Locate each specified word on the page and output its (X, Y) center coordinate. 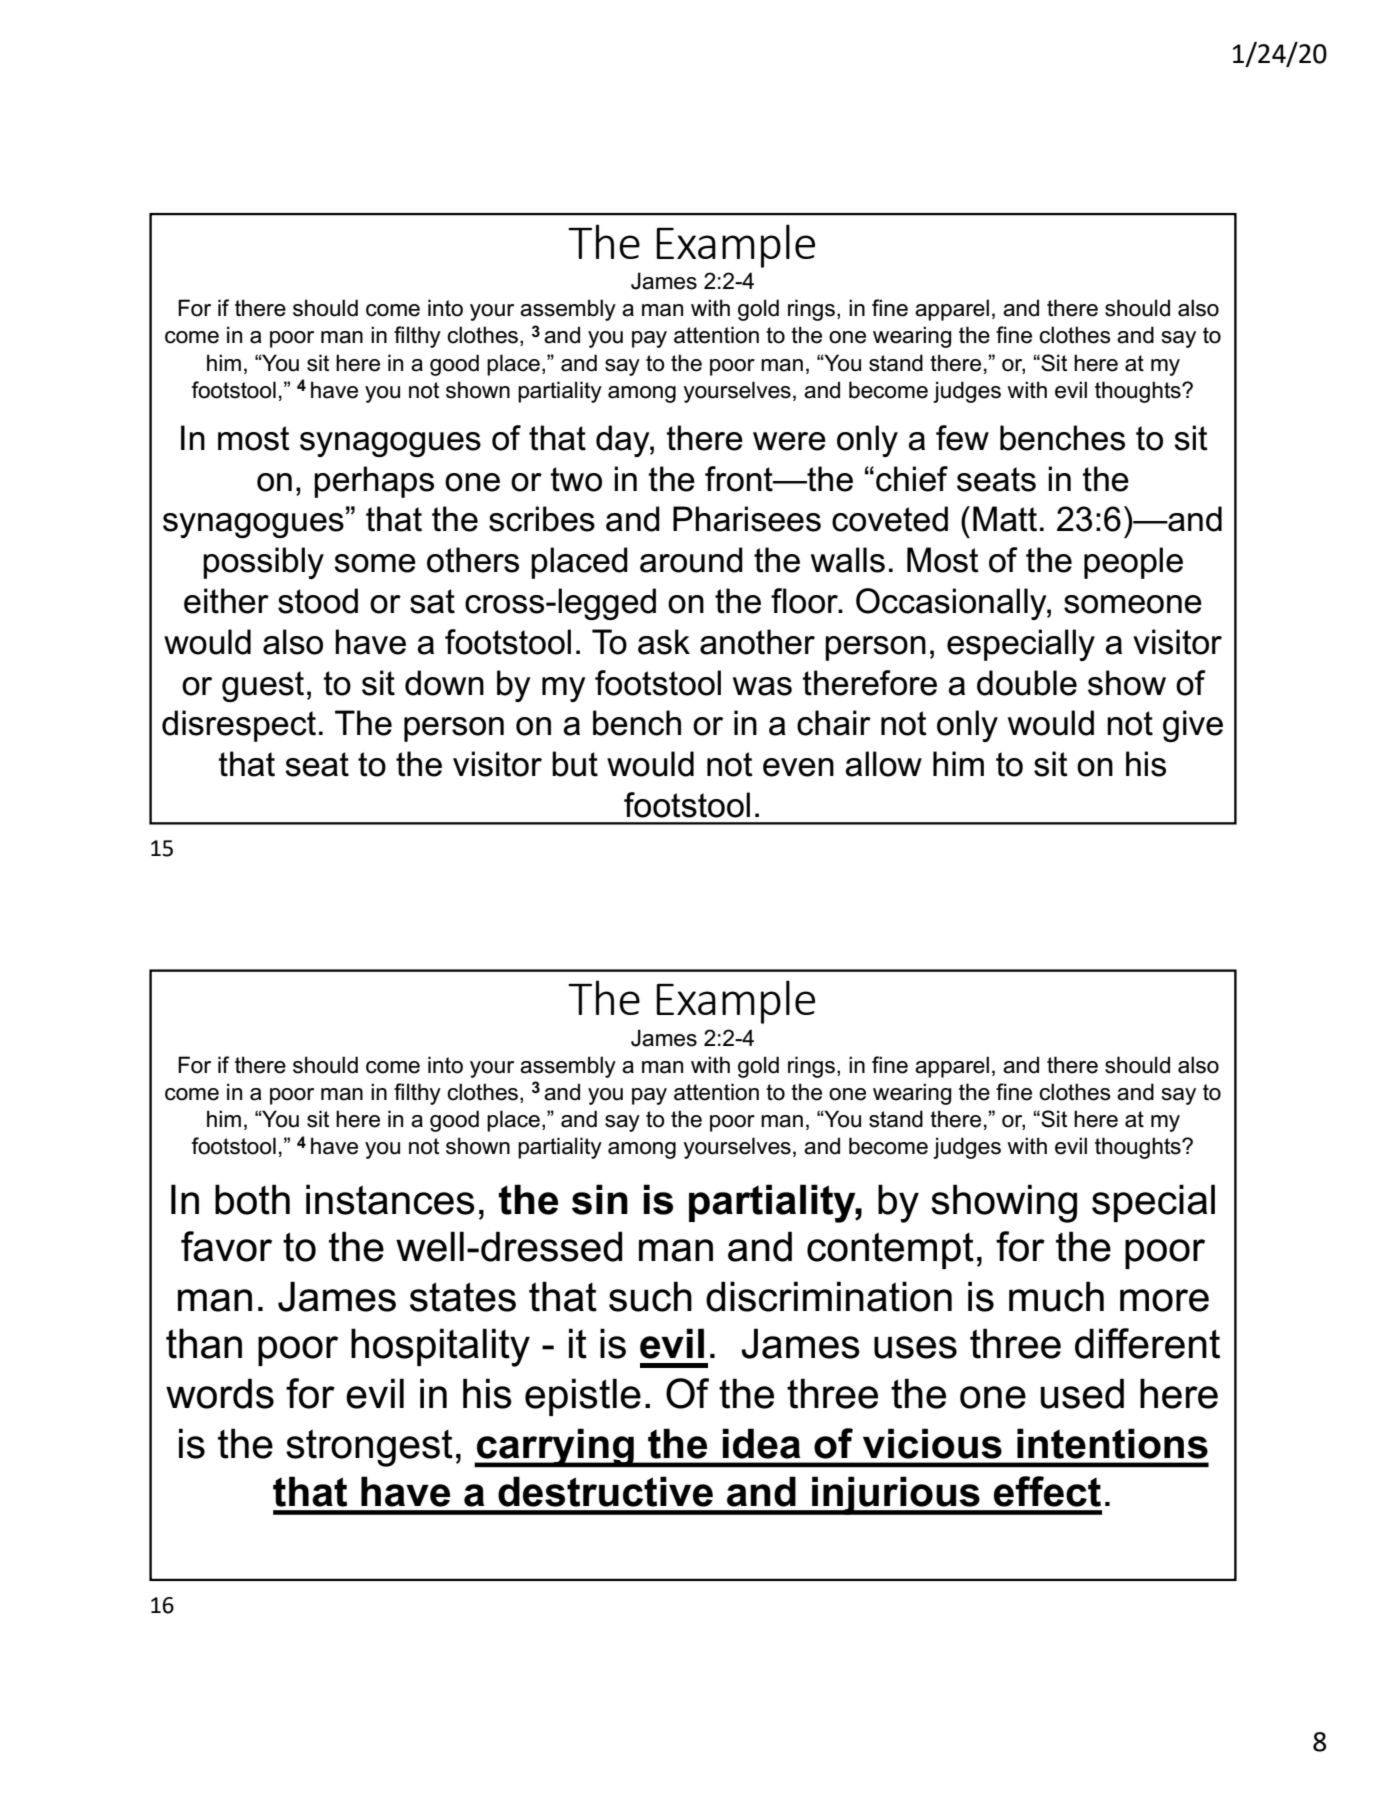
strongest (369, 1448)
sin (600, 1199)
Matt (1005, 519)
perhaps (374, 482)
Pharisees (747, 519)
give (1193, 726)
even (798, 767)
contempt (890, 1250)
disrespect (239, 726)
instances (390, 1199)
